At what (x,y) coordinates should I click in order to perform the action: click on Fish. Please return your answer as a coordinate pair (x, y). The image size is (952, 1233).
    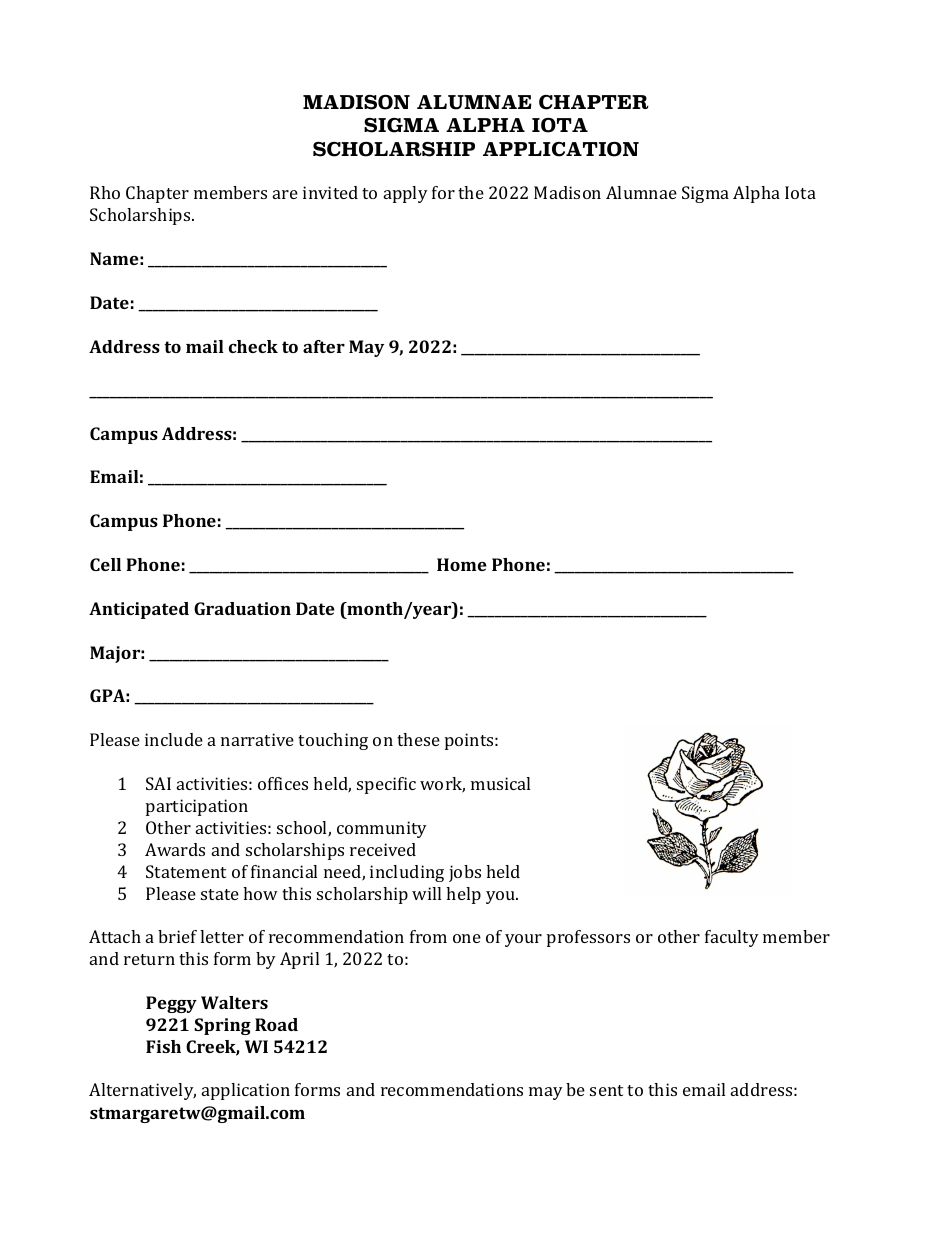
    Looking at the image, I should click on (163, 1046).
